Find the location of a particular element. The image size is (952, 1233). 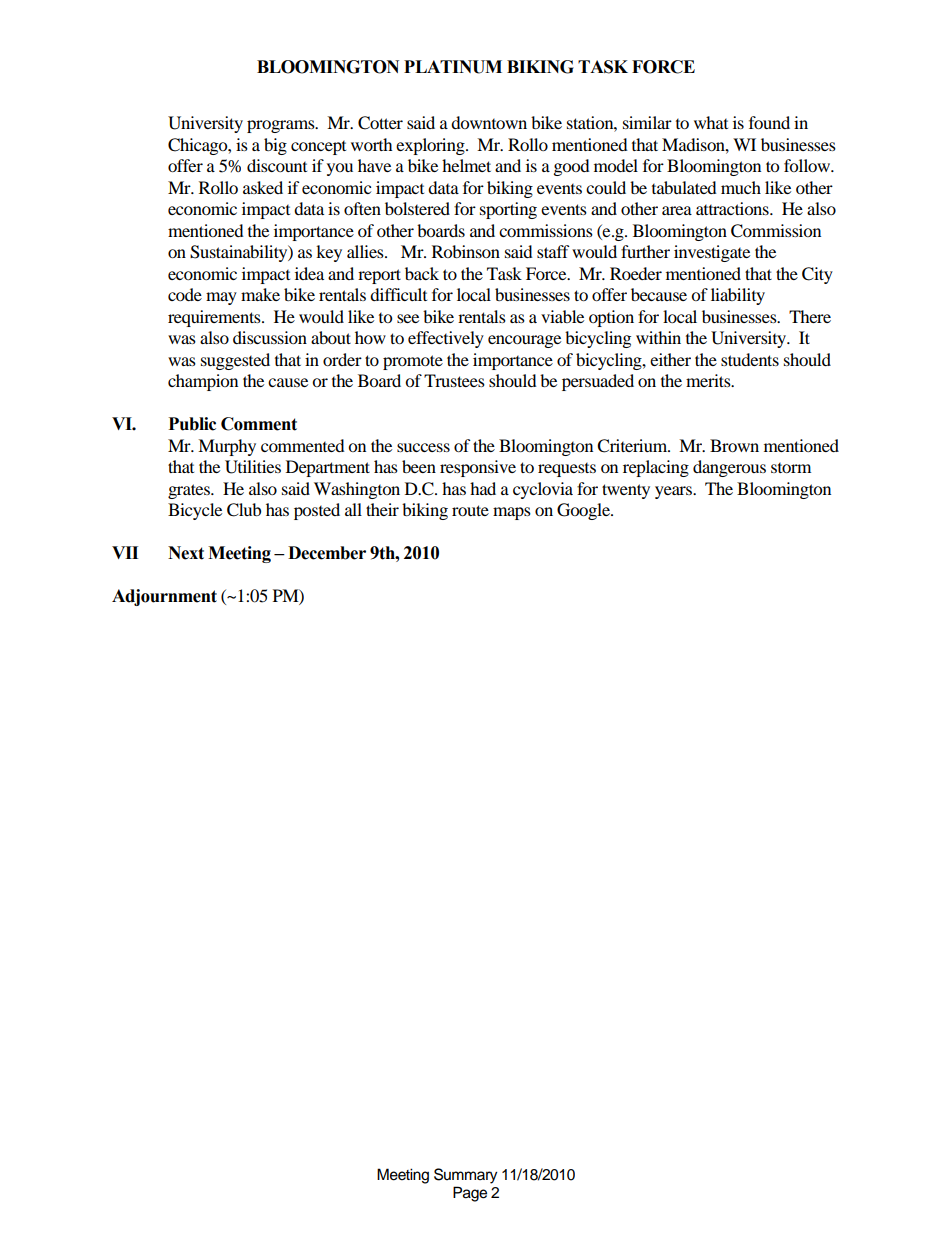

years is located at coordinates (674, 492).
